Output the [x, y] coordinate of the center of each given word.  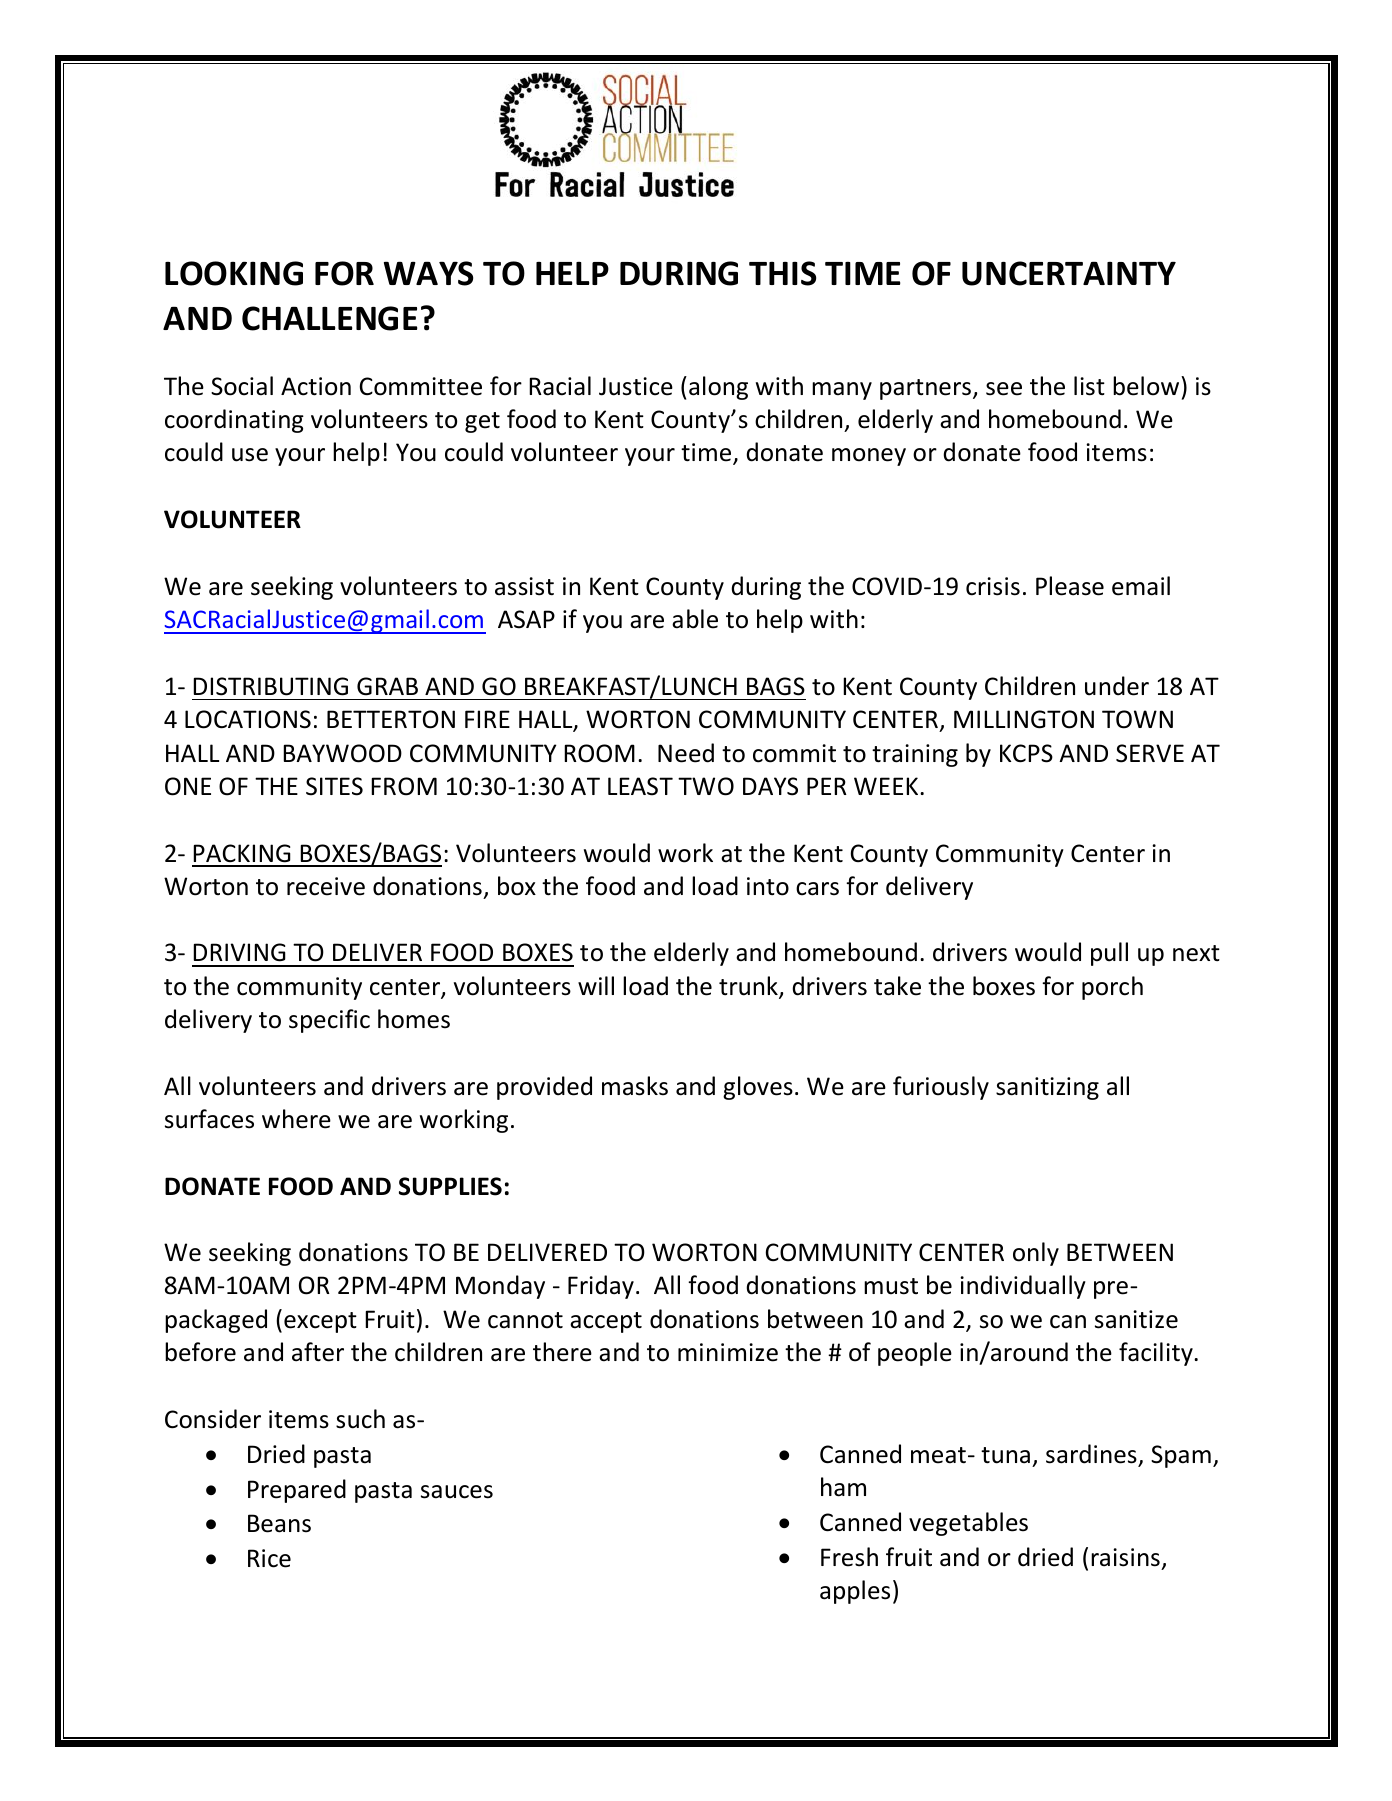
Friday [601, 1287]
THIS [782, 273]
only [1036, 1254]
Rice [269, 1558]
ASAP [526, 619]
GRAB [387, 686]
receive [326, 886]
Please [1070, 586]
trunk [749, 987]
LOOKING [234, 273]
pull [1109, 954]
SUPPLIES [450, 1186]
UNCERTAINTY [1069, 273]
